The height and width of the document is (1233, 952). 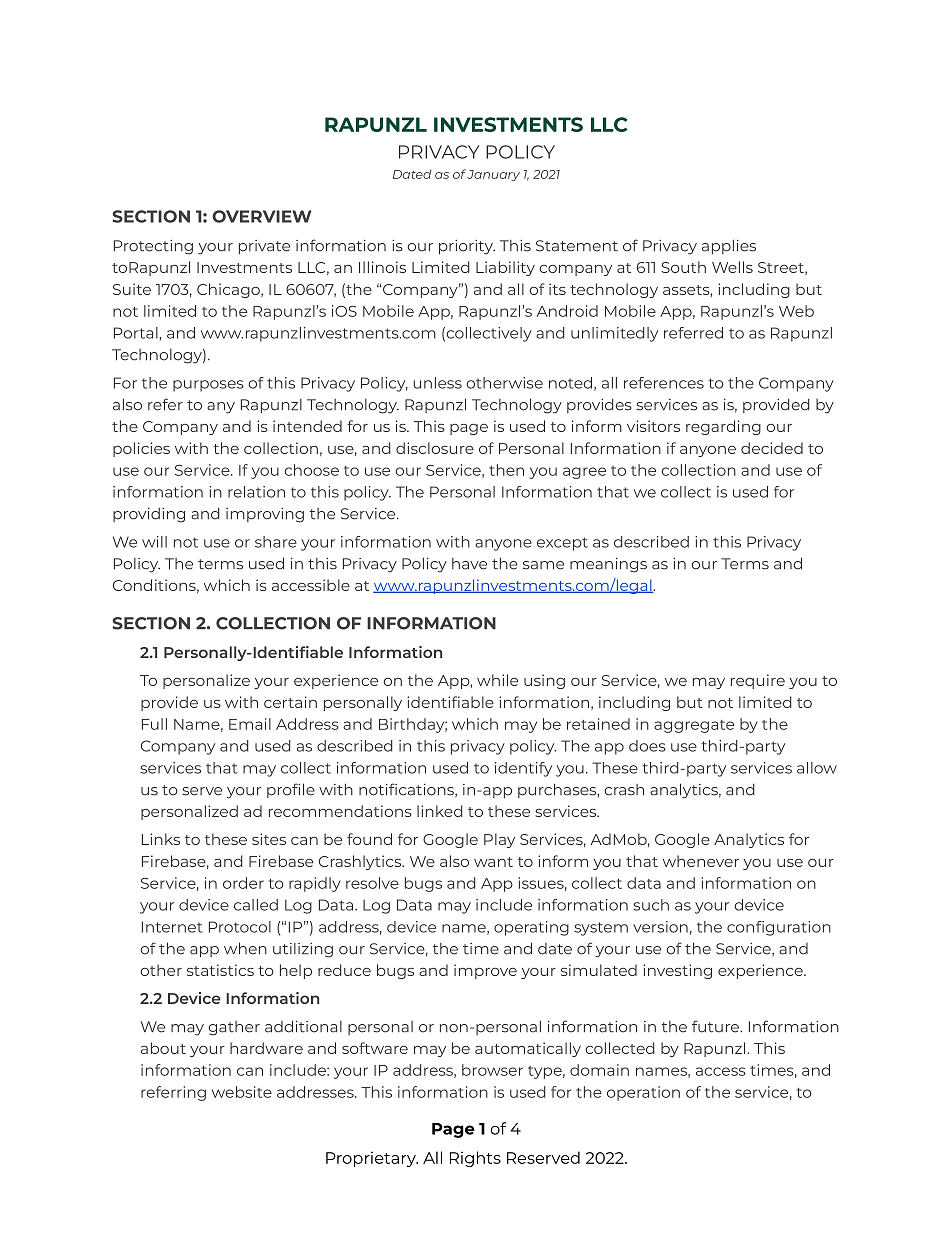 What do you see at coordinates (506, 470) in the document?
I see `then` at bounding box center [506, 470].
